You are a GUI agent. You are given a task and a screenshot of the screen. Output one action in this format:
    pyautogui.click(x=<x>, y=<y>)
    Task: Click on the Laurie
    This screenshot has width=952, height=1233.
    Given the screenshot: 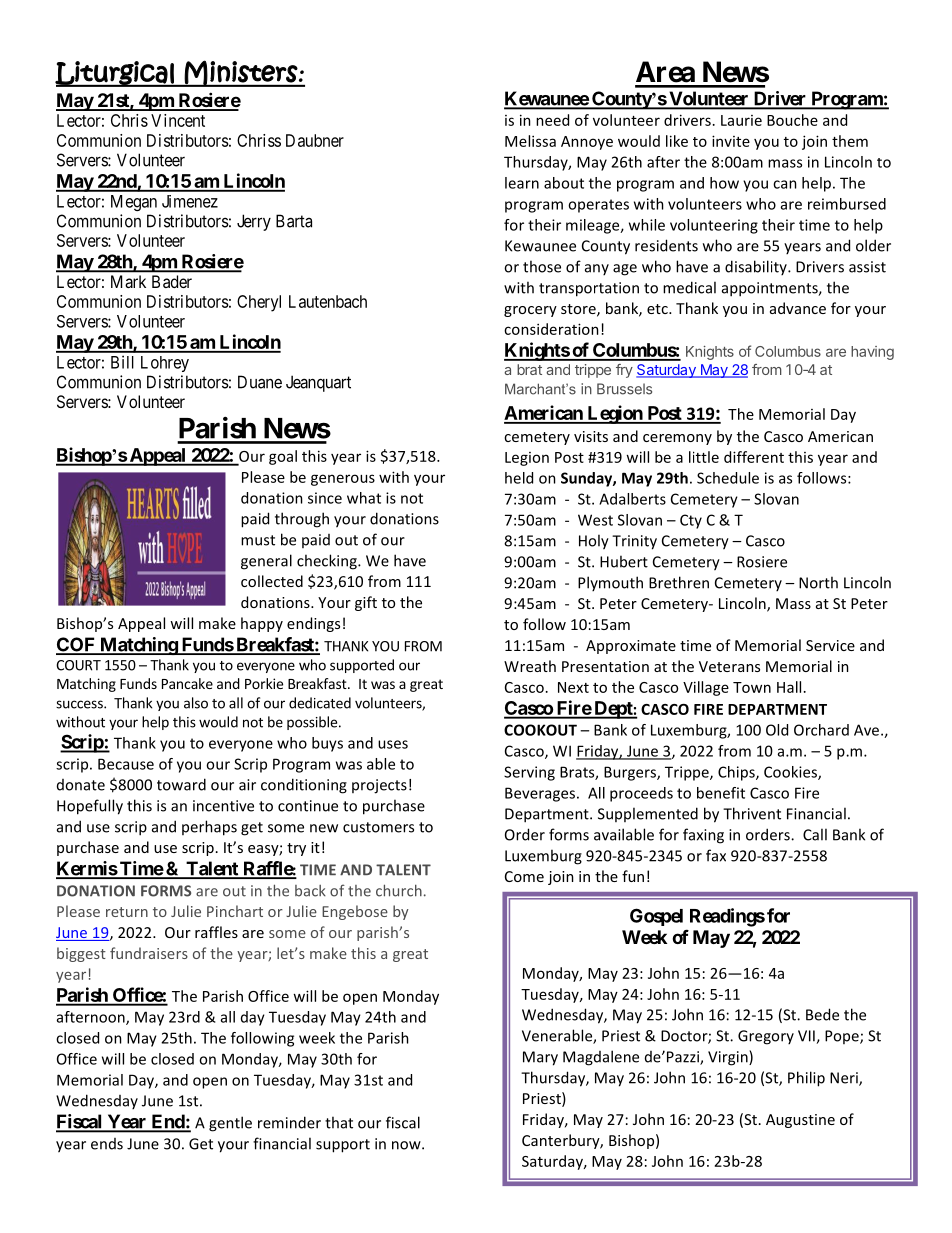 What is the action you would take?
    pyautogui.click(x=741, y=120)
